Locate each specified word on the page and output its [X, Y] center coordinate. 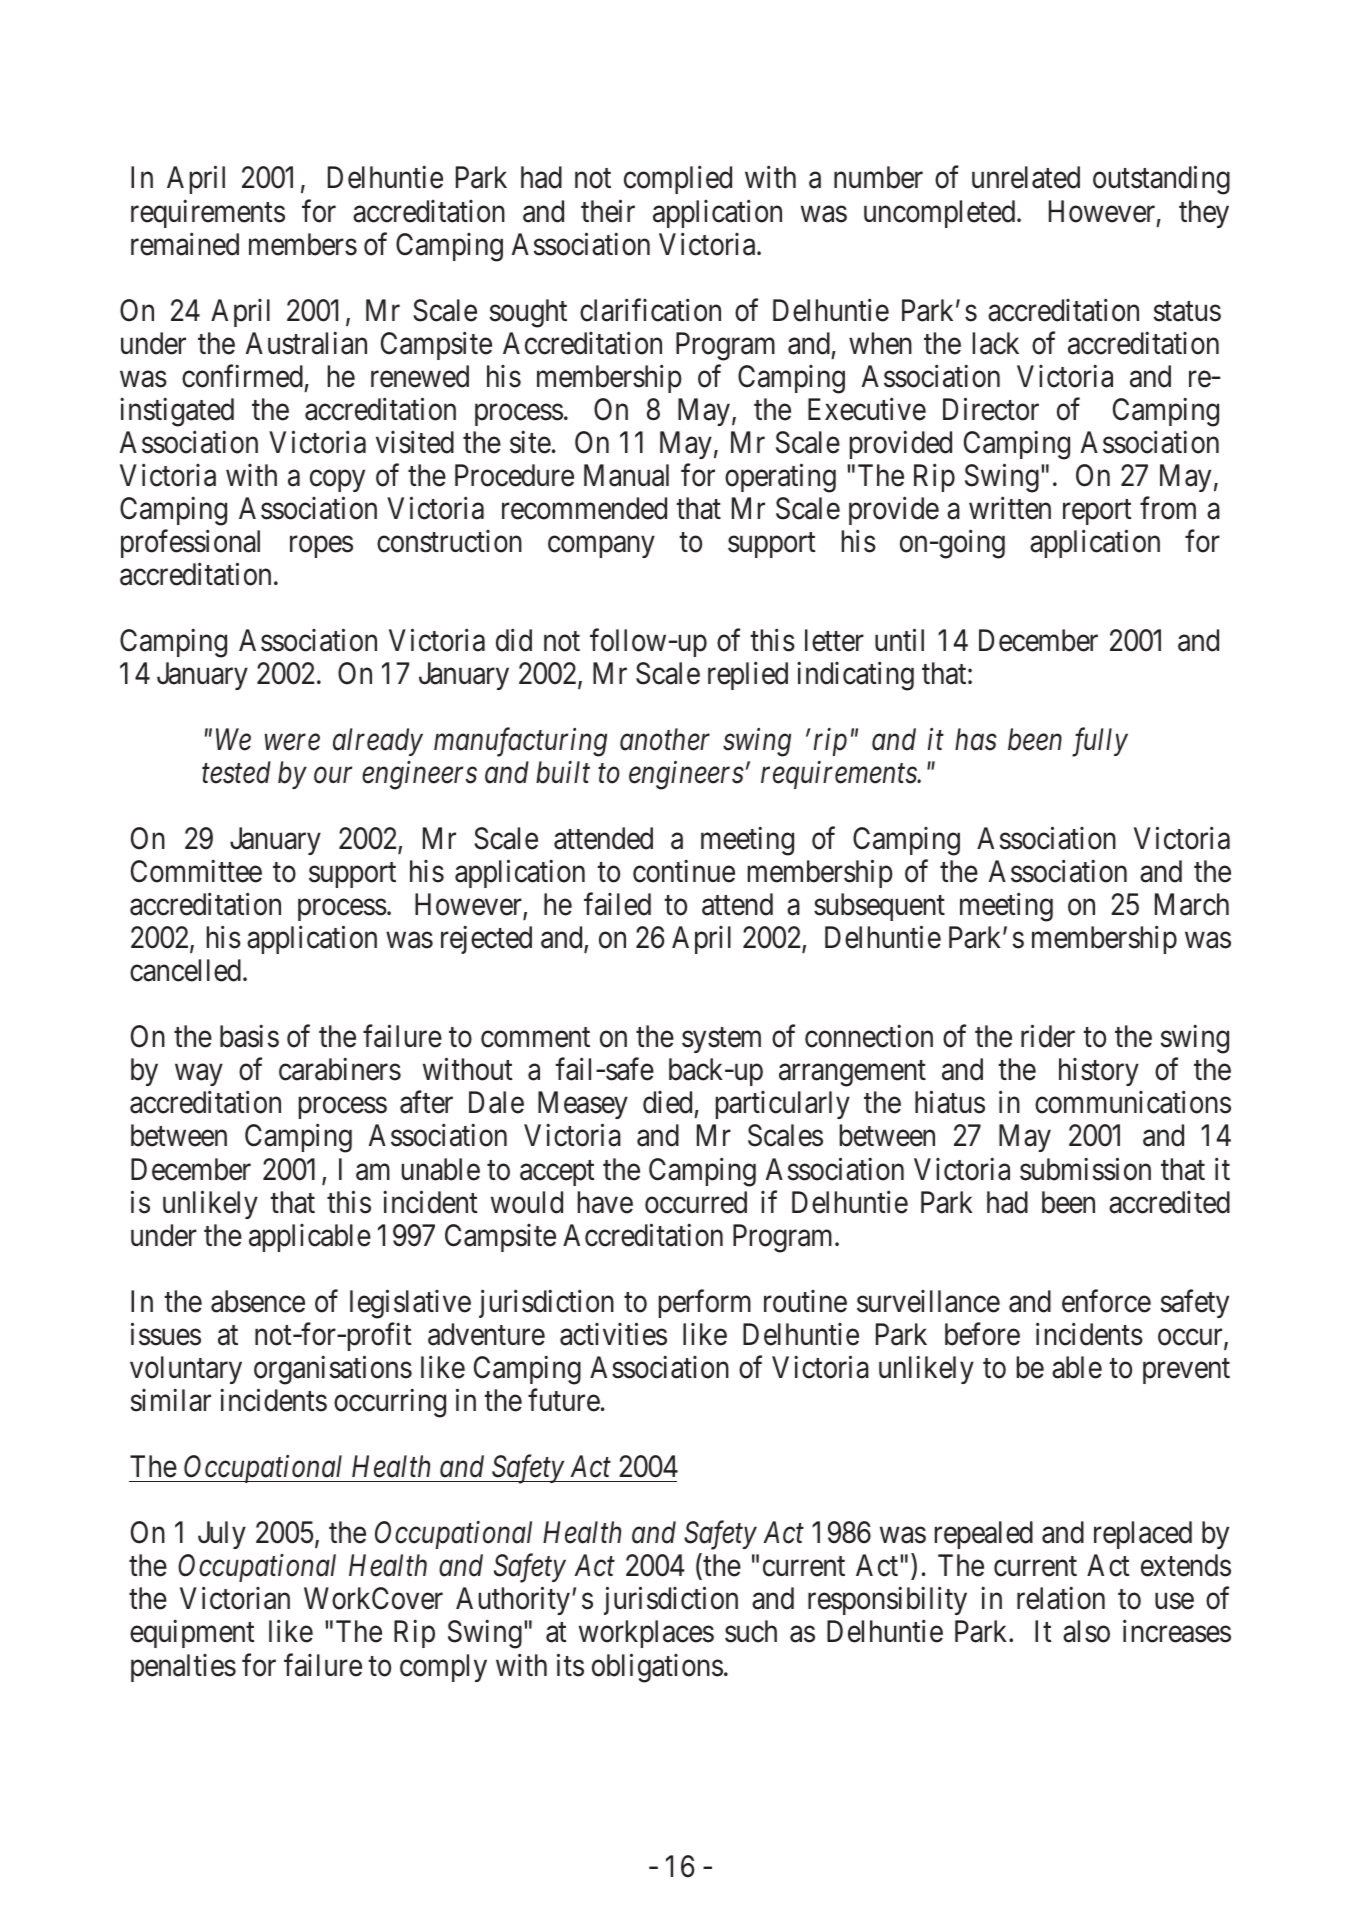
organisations [333, 1370]
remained [185, 244]
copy [337, 481]
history [1099, 1072]
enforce [1106, 1301]
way [198, 1075]
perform [705, 1304]
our [333, 776]
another [665, 739]
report [1097, 512]
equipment [192, 1634]
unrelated [1026, 177]
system [721, 1040]
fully [1100, 742]
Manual [626, 475]
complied [678, 180]
